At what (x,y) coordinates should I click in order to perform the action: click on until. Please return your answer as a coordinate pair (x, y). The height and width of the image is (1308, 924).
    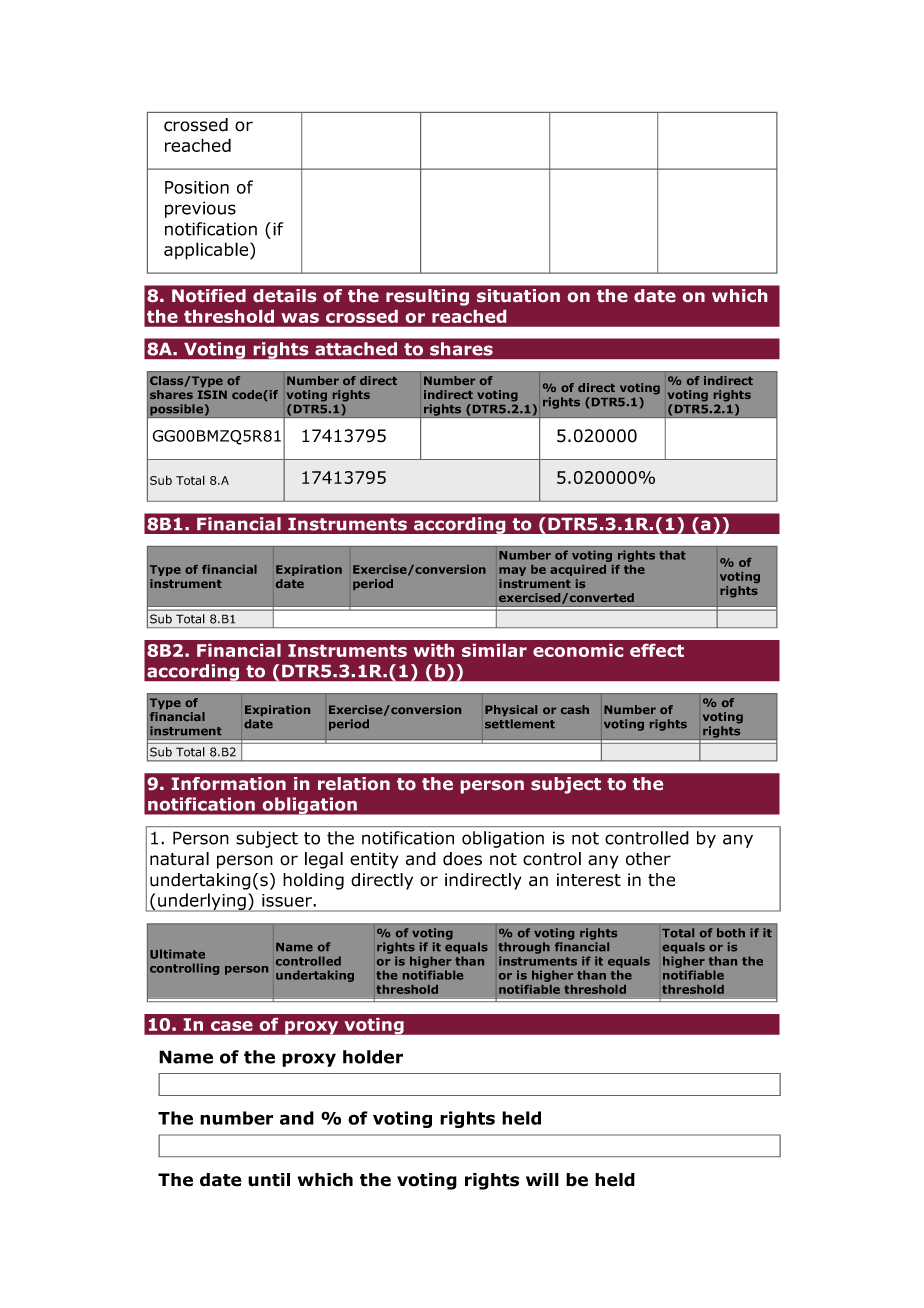
    Looking at the image, I should click on (269, 1180).
